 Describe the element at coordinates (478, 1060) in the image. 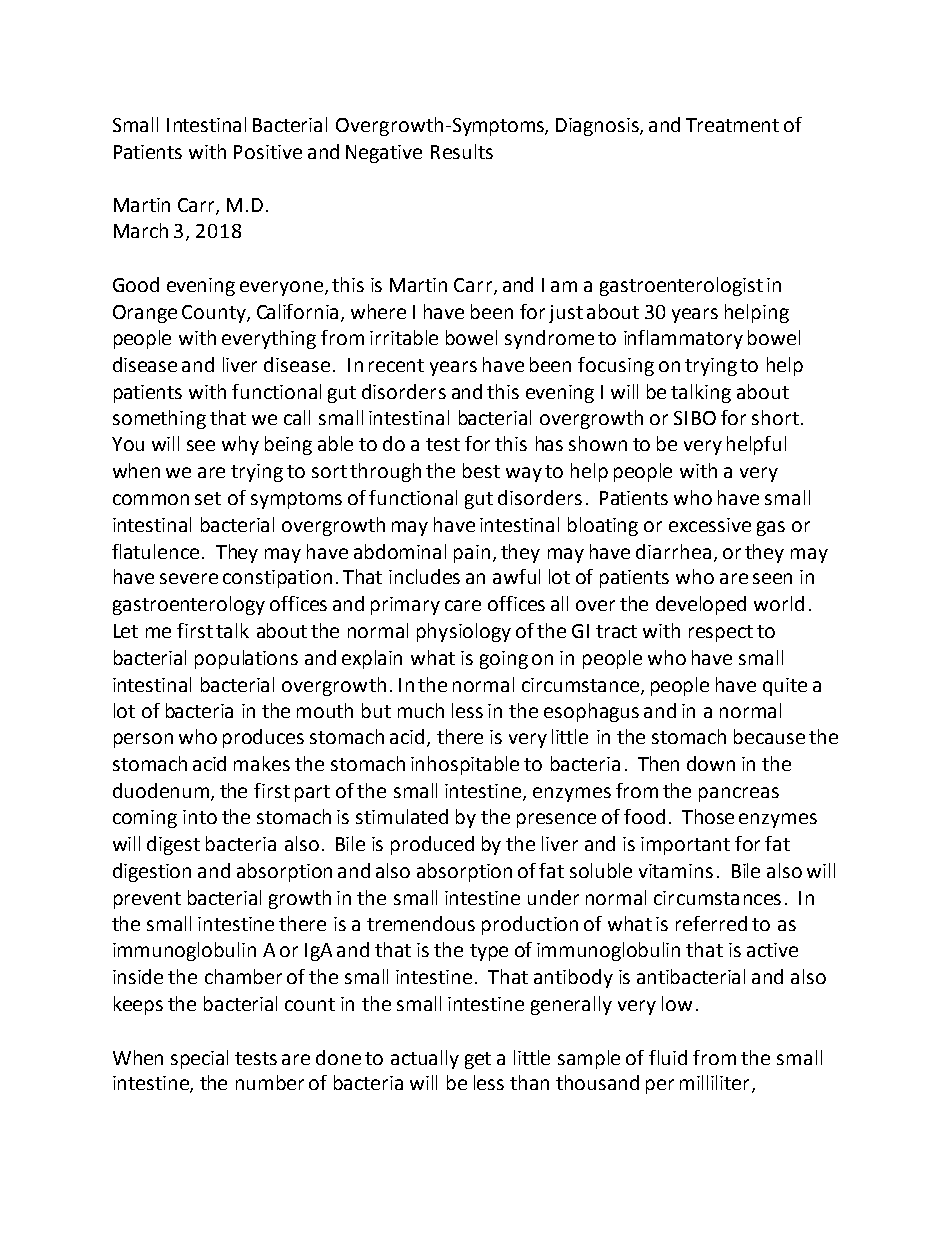

I see `get` at that location.
